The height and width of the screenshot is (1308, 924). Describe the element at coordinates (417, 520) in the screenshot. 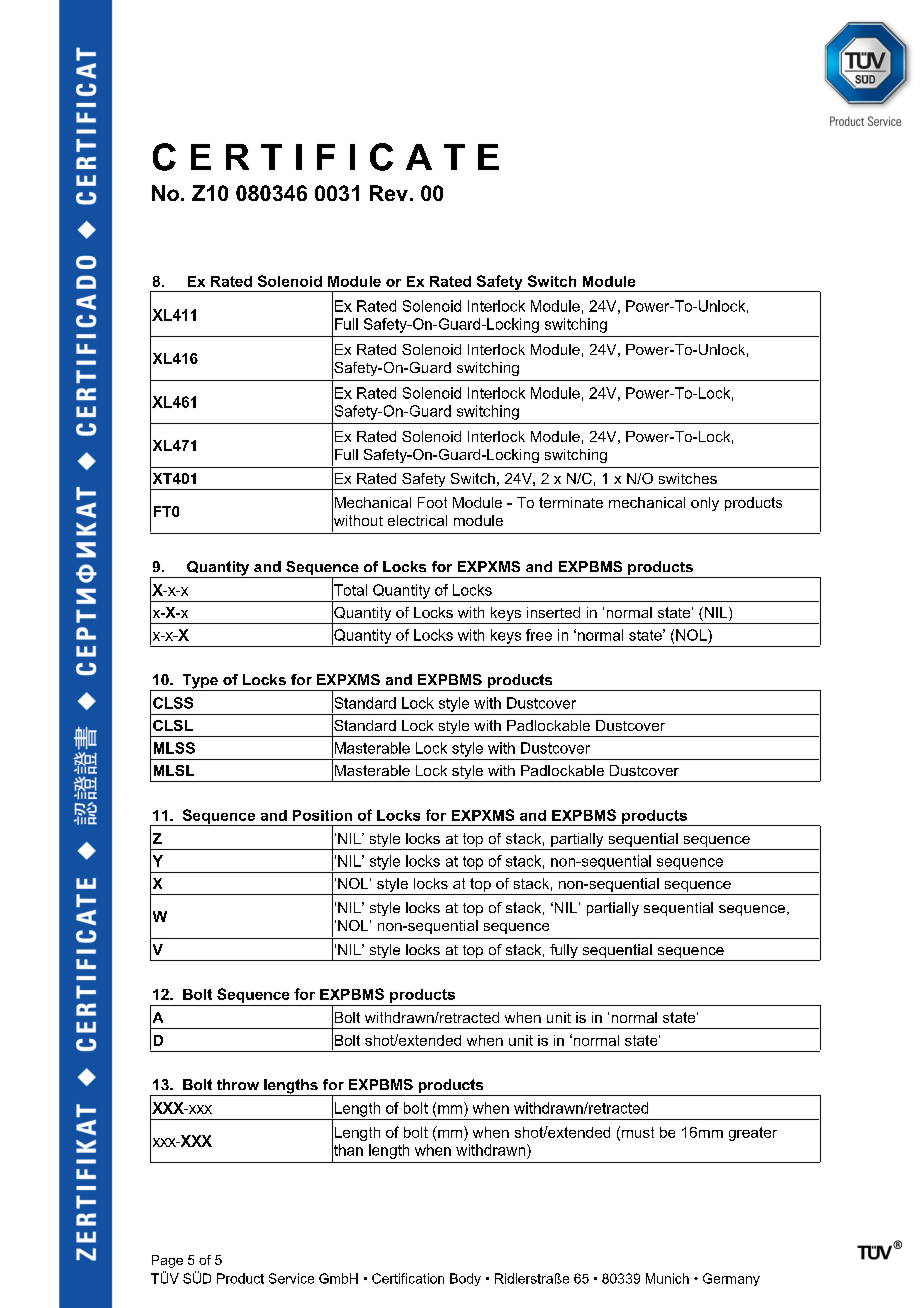

I see `electrical` at that location.
